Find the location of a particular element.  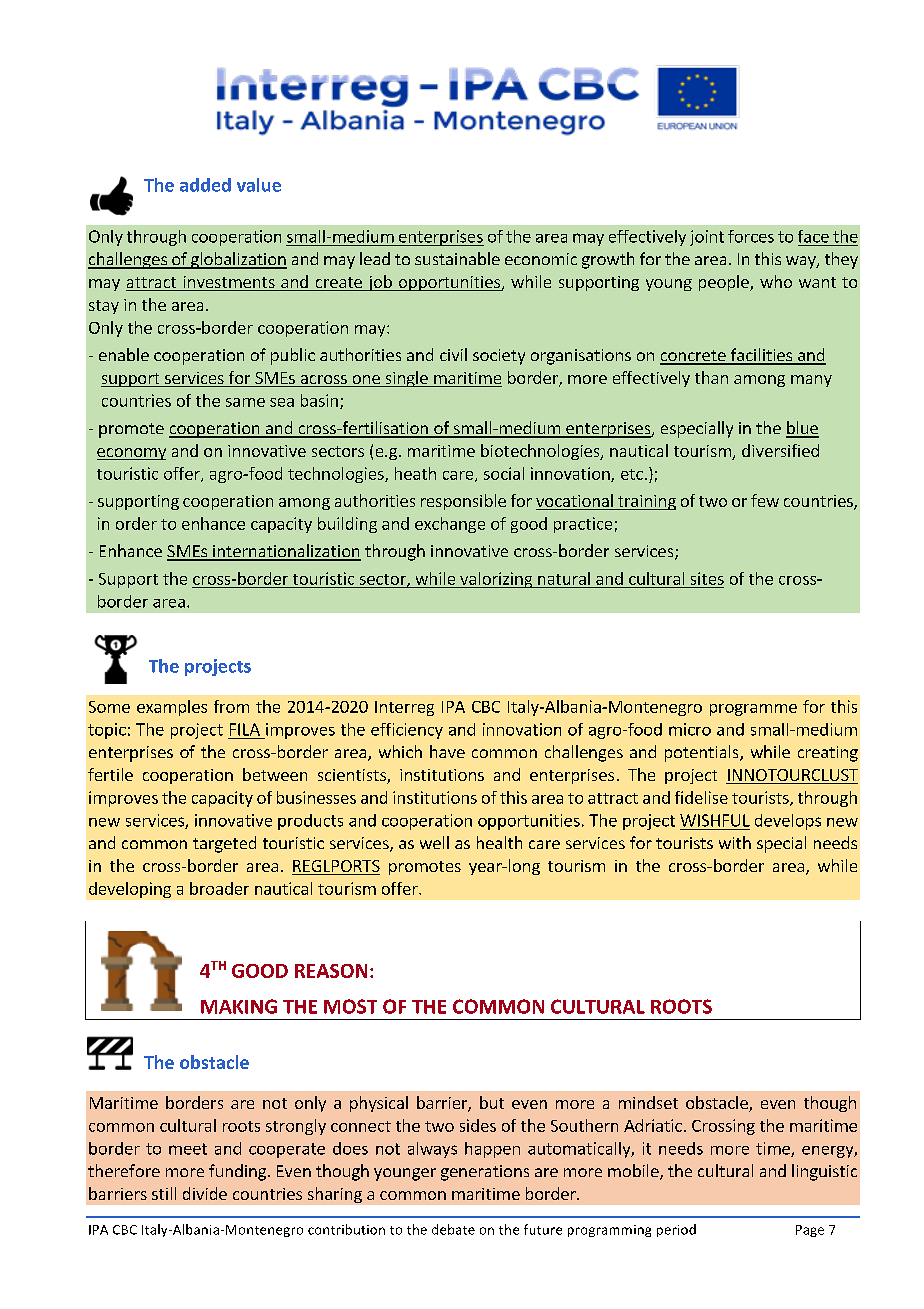

forces is located at coordinates (751, 236).
